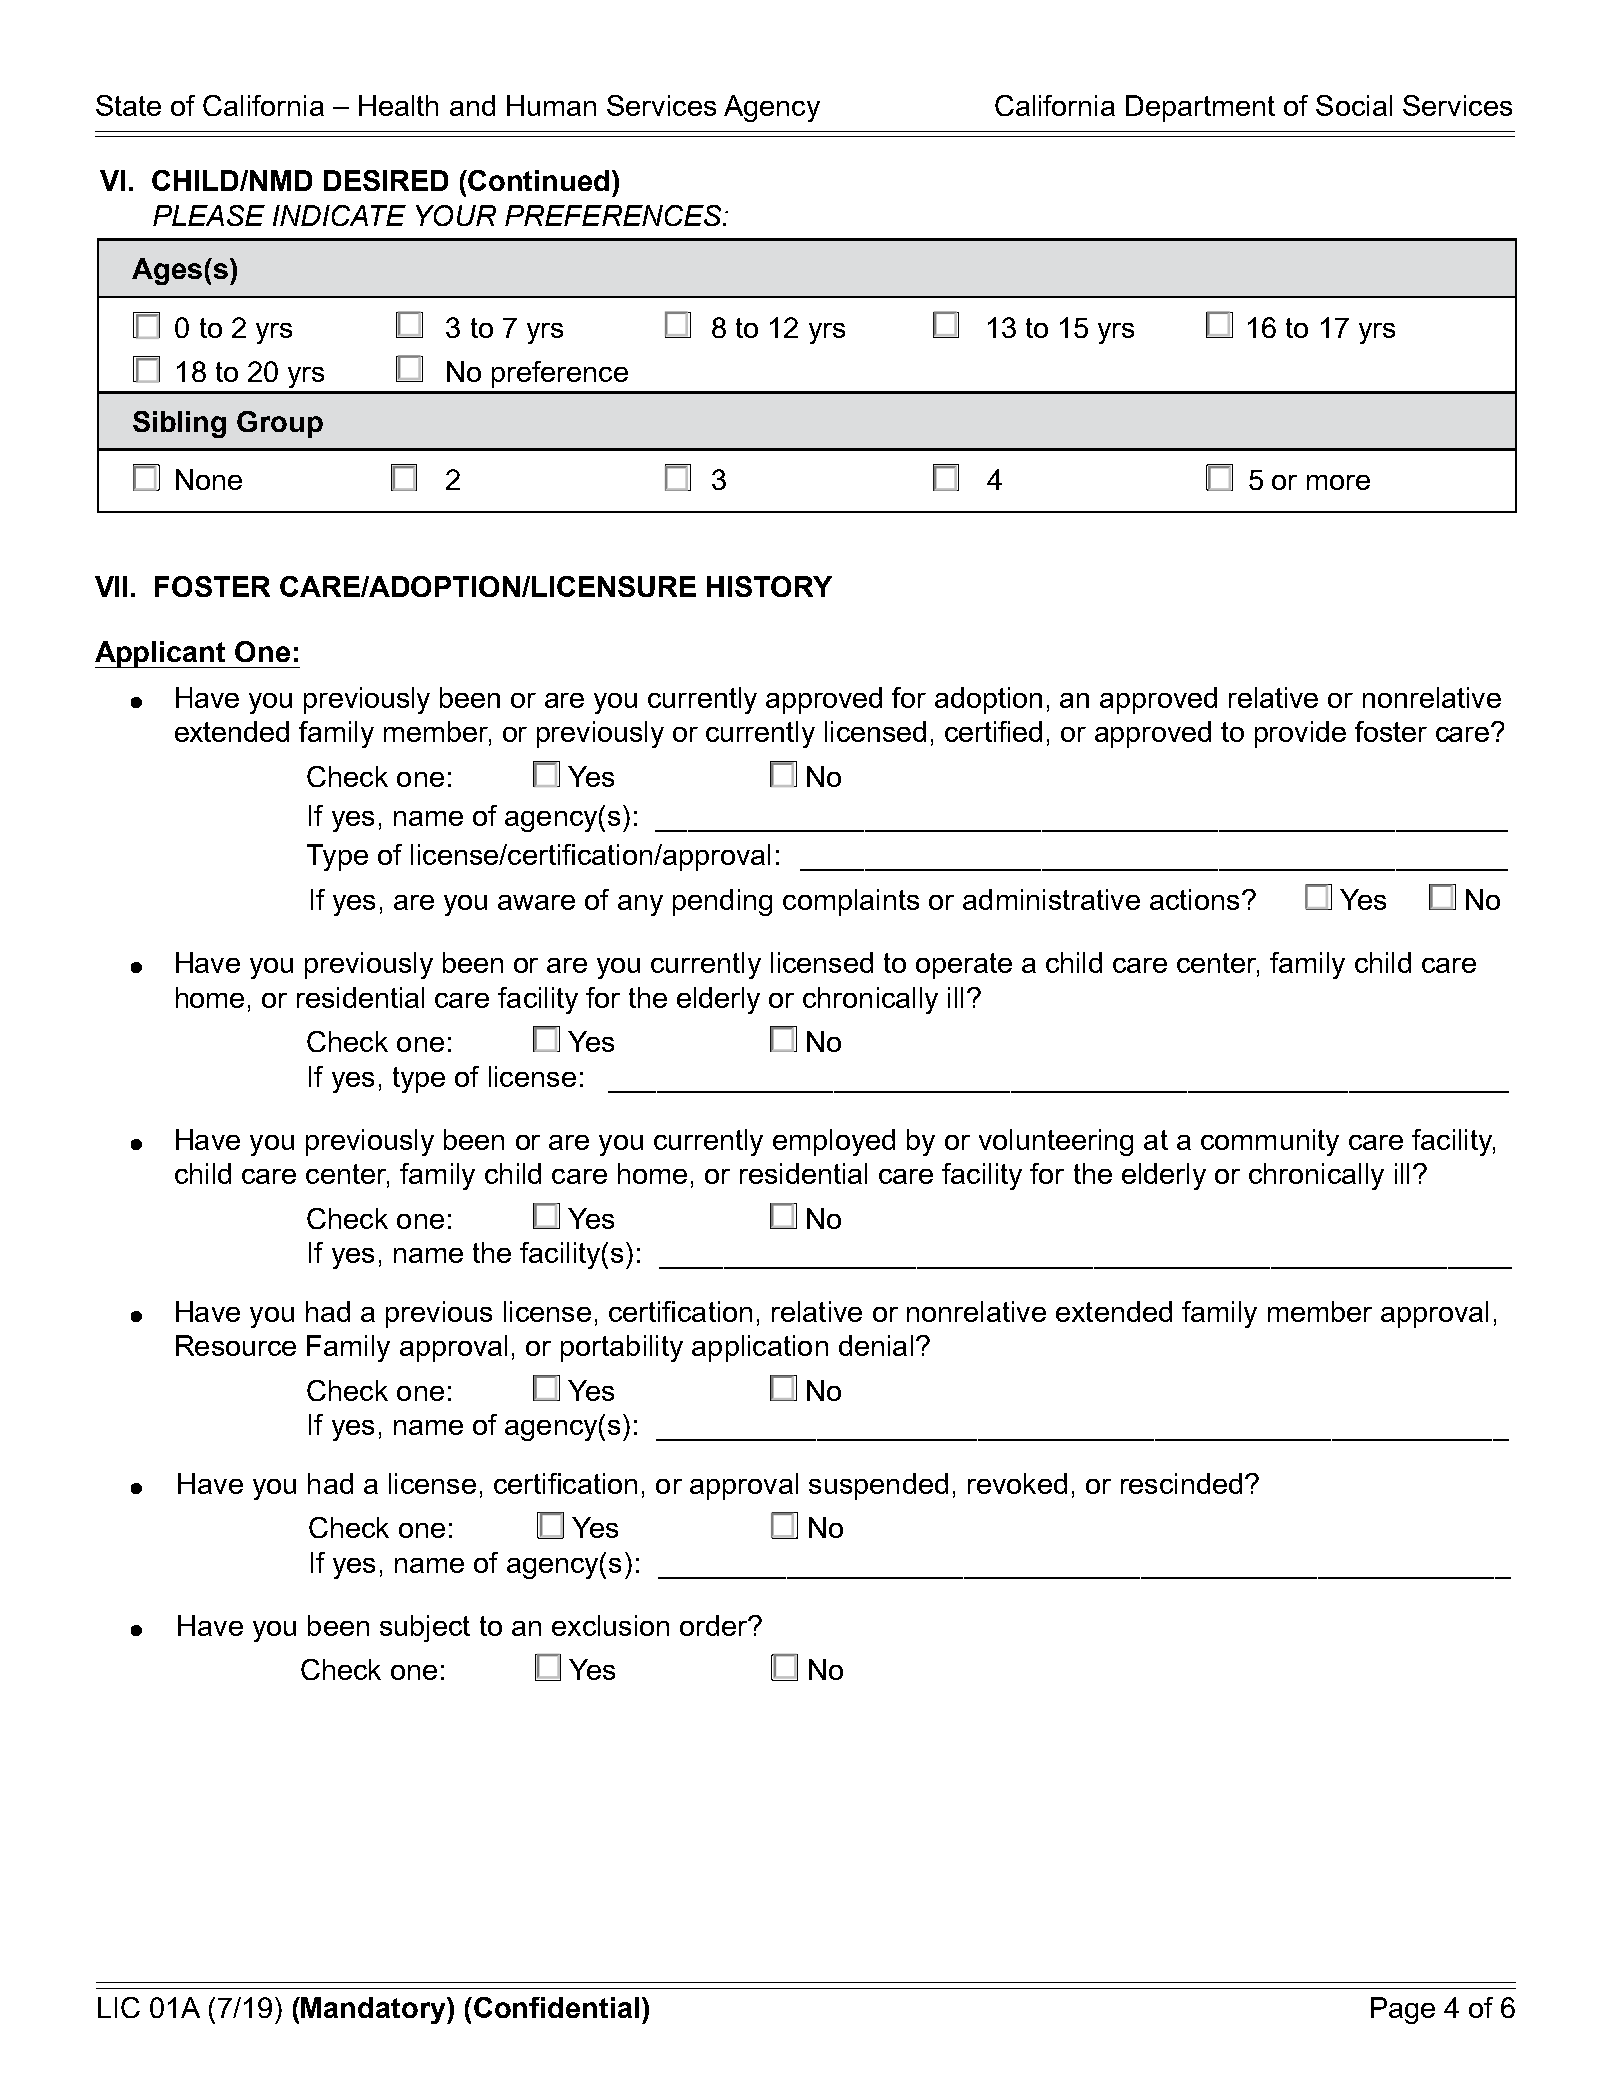 Image resolution: width=1610 pixels, height=2084 pixels. Describe the element at coordinates (610, 1625) in the screenshot. I see `exclusion` at that location.
